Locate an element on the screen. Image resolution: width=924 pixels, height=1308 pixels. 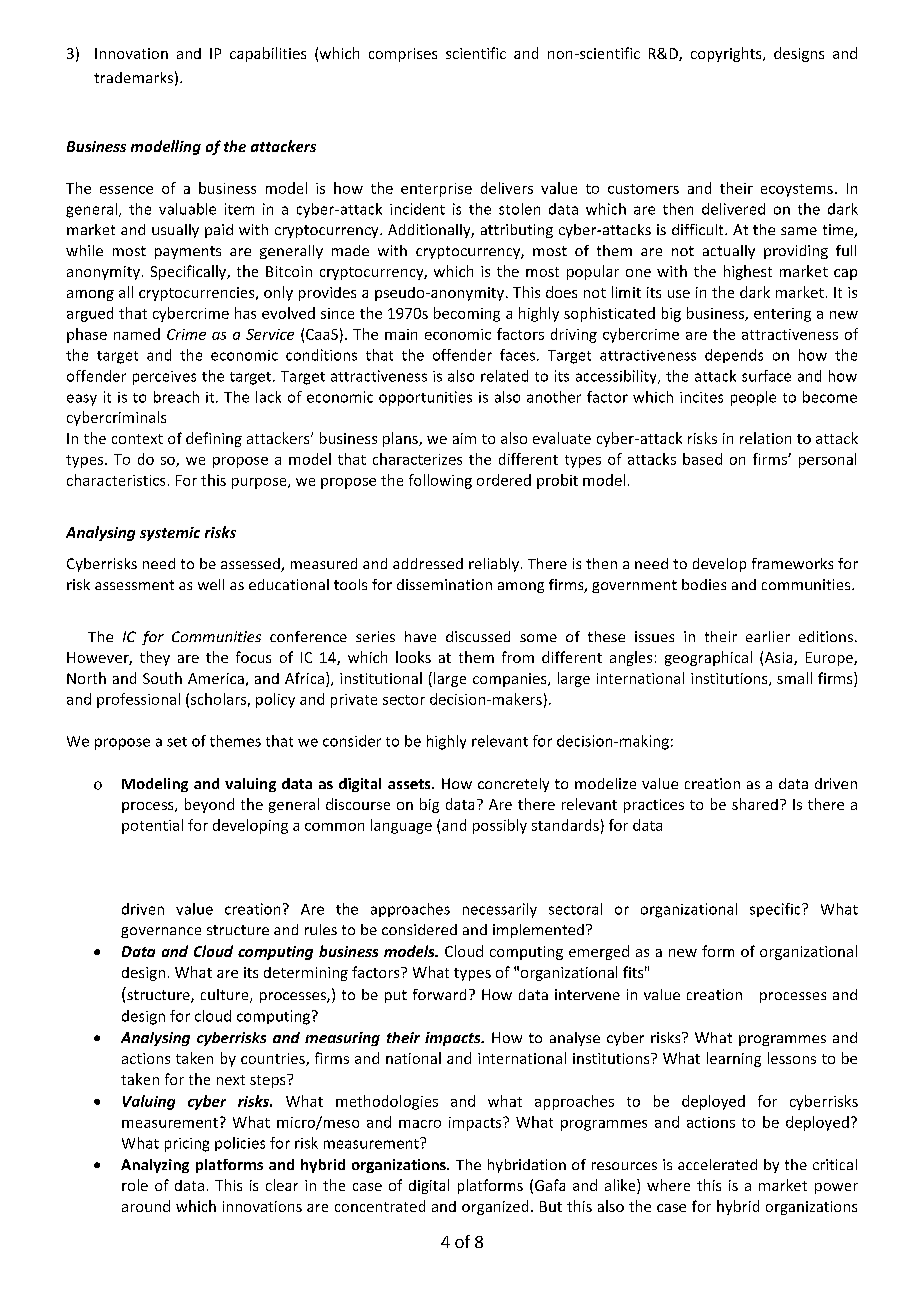
comprises is located at coordinates (403, 55).
